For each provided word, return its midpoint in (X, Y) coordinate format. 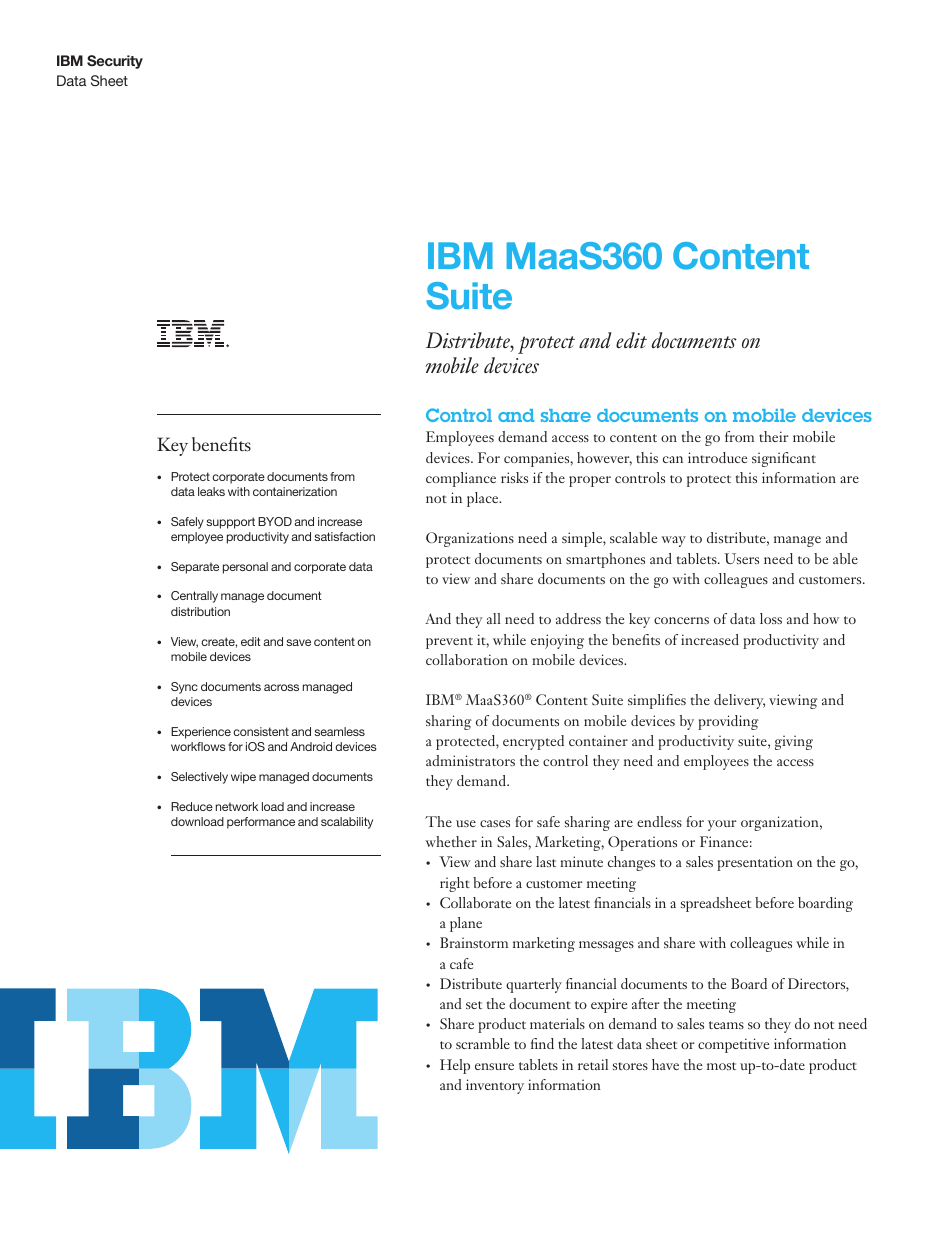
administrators (470, 760)
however (604, 459)
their (774, 436)
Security (115, 62)
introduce (717, 457)
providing (728, 722)
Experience (201, 733)
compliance (461, 479)
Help (455, 1066)
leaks (211, 491)
